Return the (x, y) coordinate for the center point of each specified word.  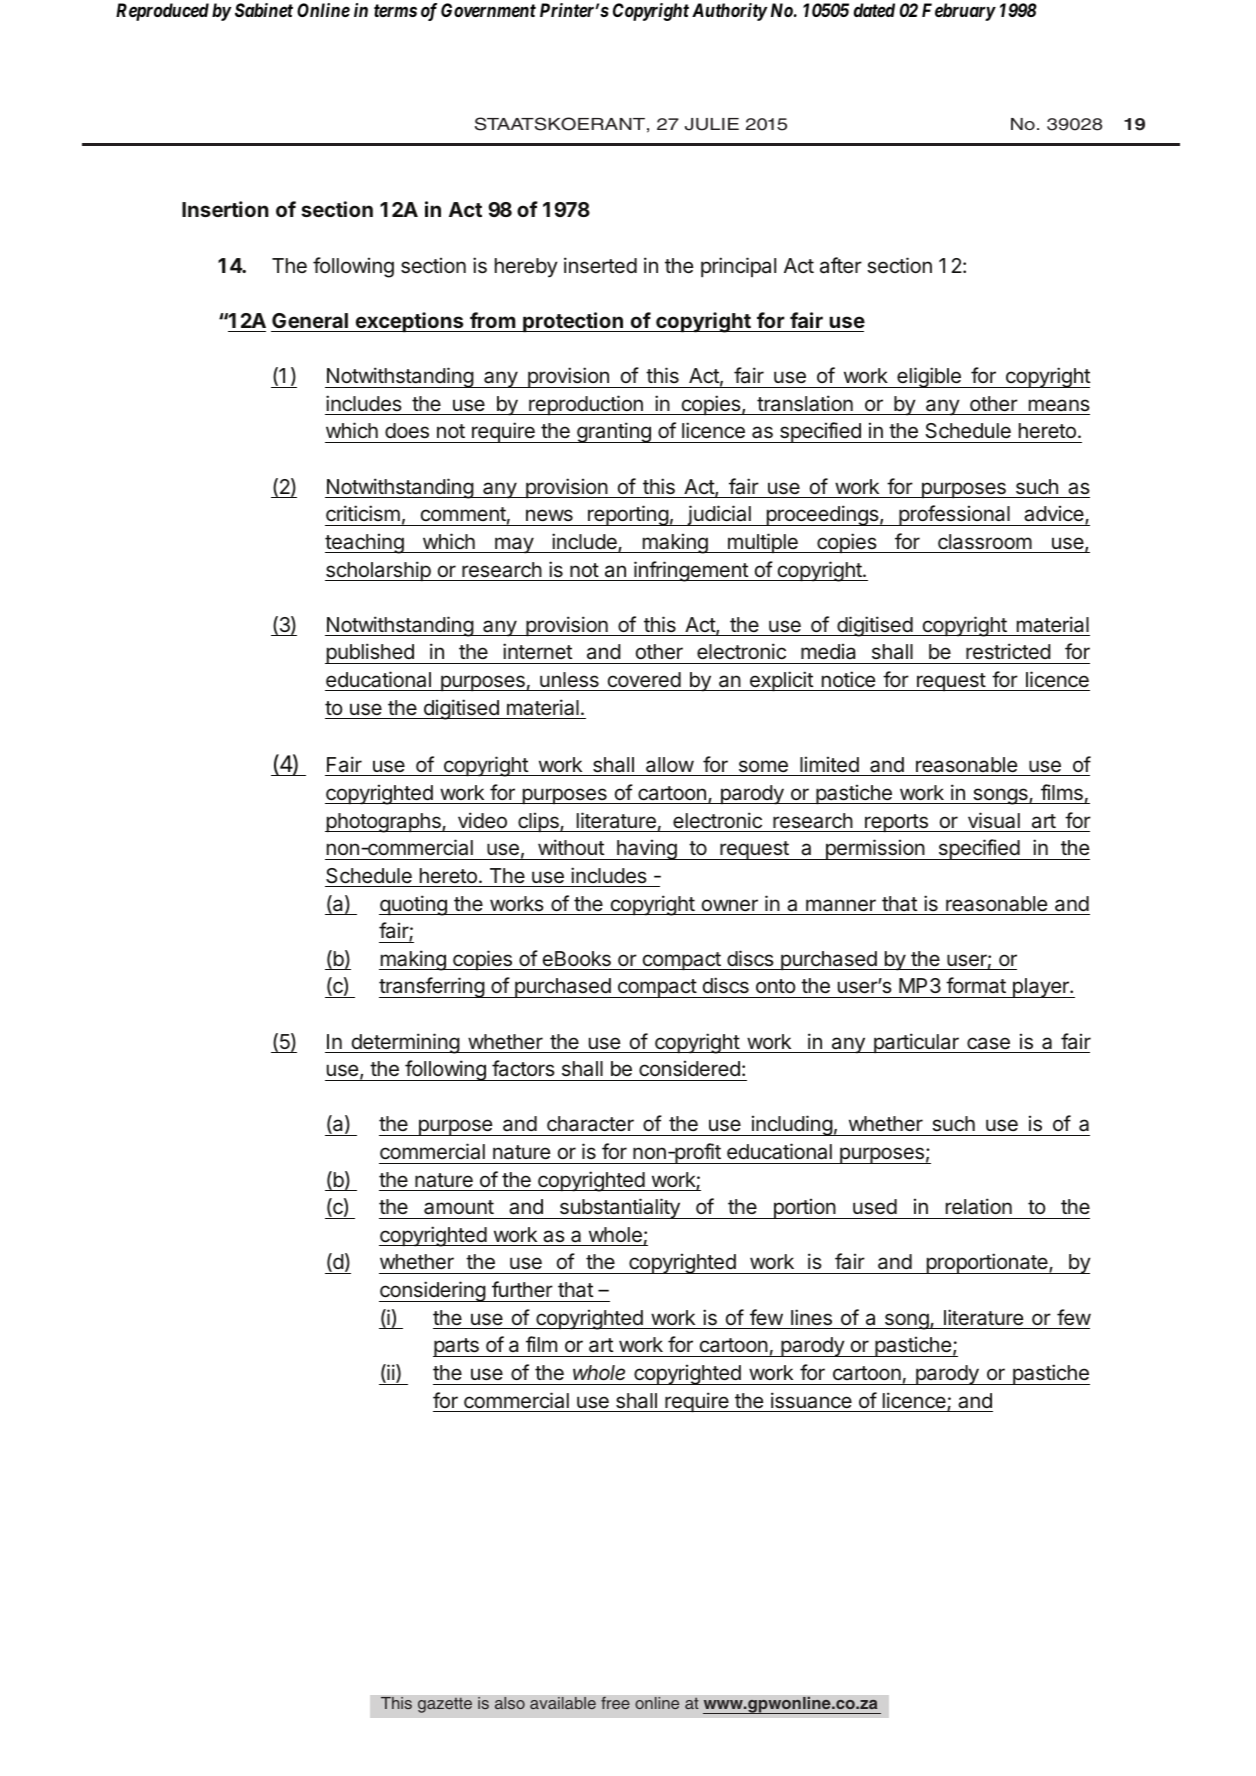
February (959, 12)
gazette (445, 1705)
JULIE (712, 124)
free (615, 1703)
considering (433, 1291)
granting (614, 432)
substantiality (619, 1208)
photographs (384, 823)
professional (954, 515)
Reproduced (162, 12)
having (647, 849)
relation (979, 1206)
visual (994, 820)
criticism (363, 513)
